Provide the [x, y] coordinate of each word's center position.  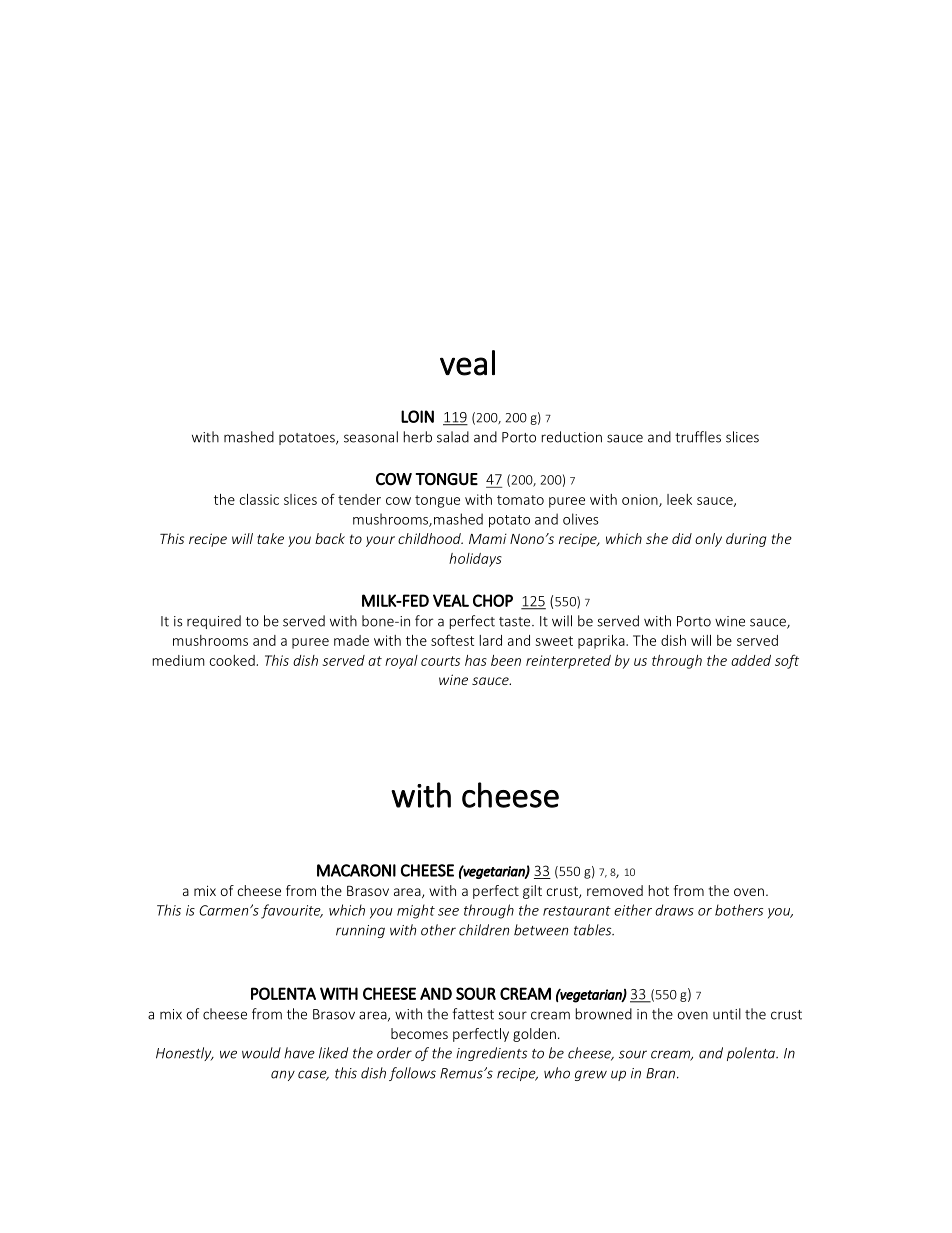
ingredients [491, 1054]
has [476, 660]
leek [679, 499]
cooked [233, 660]
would [261, 1053]
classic [259, 499]
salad [453, 437]
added [751, 660]
